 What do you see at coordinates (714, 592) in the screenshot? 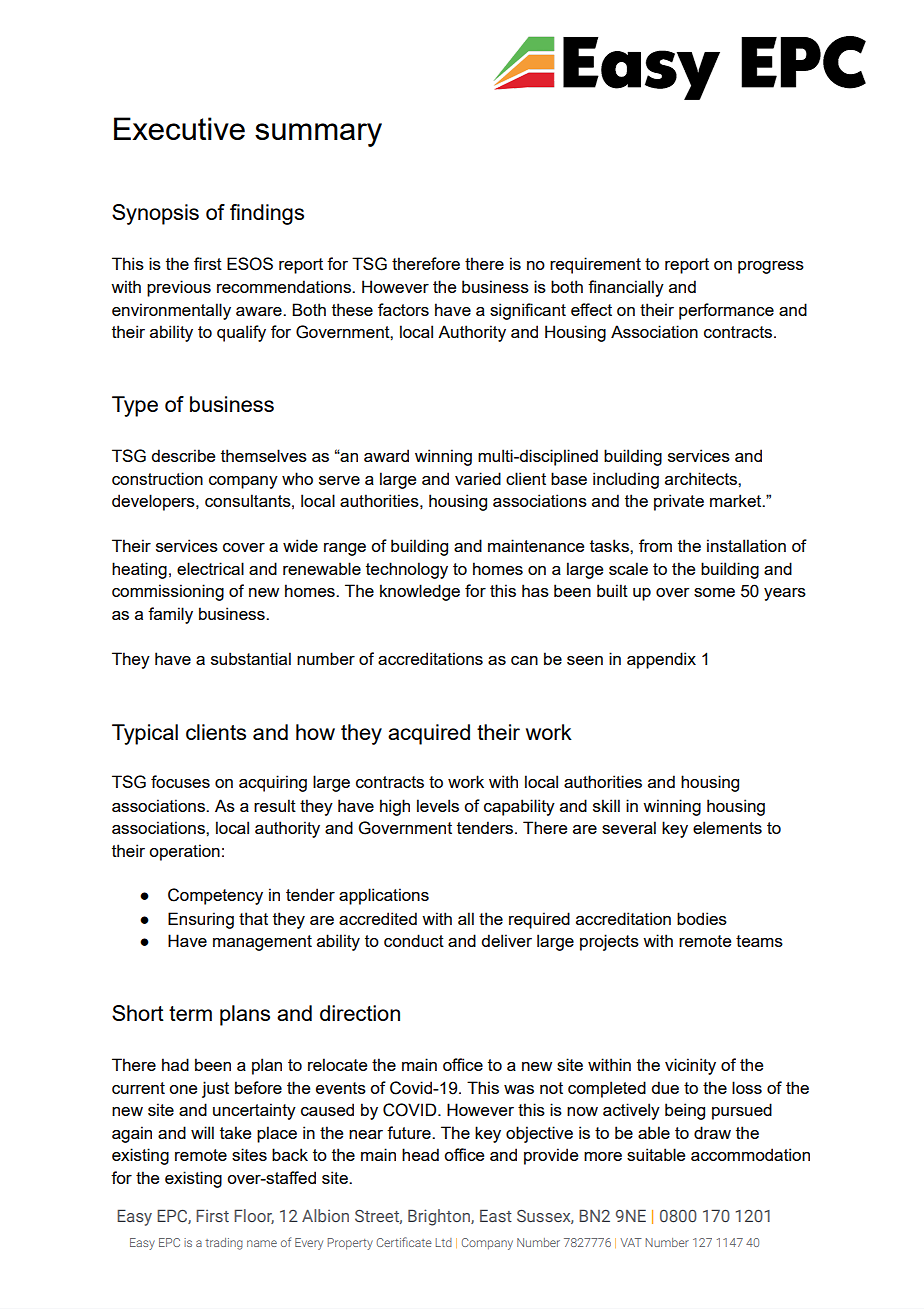
I see `some` at bounding box center [714, 592].
